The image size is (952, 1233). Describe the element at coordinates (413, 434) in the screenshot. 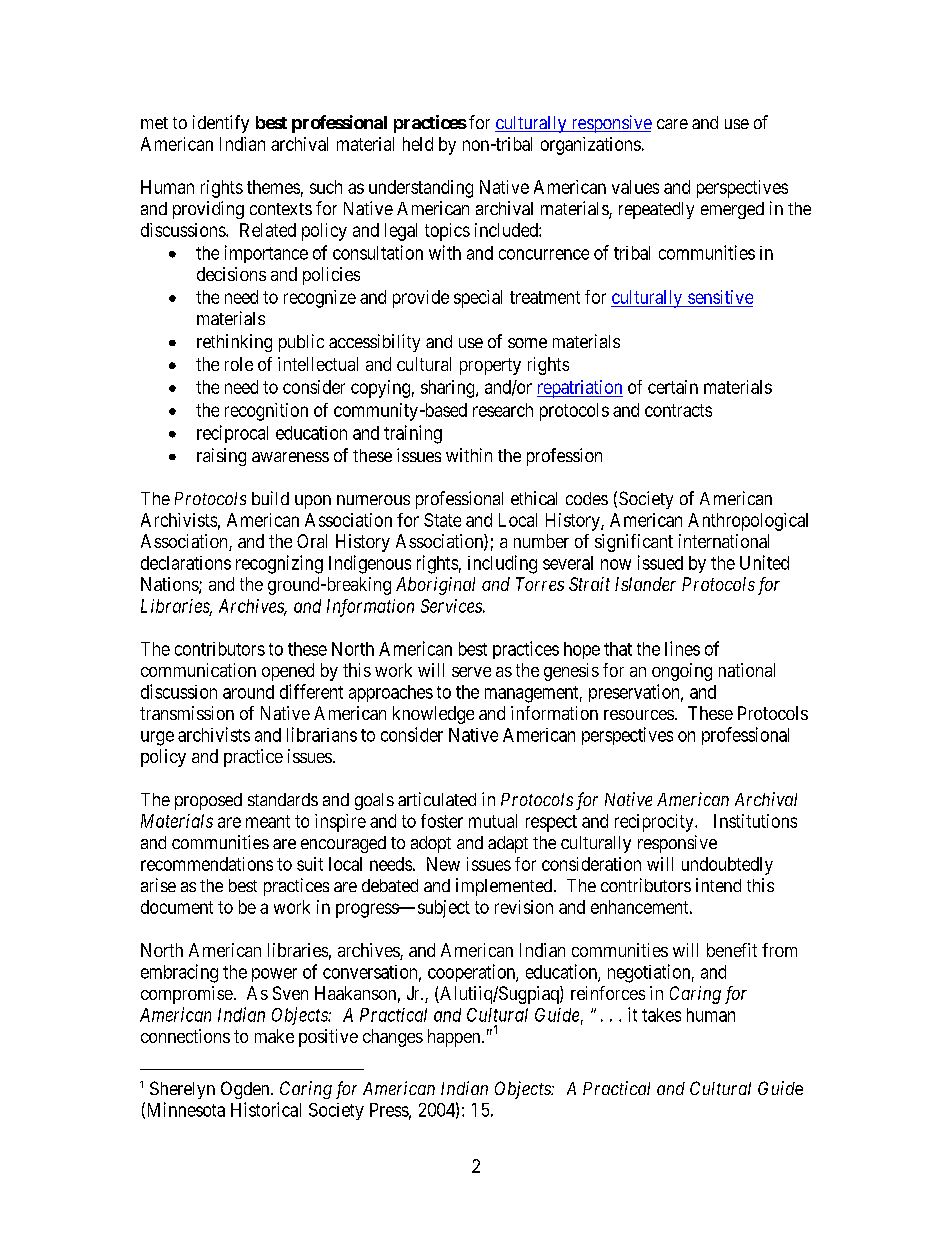

I see `training` at that location.
